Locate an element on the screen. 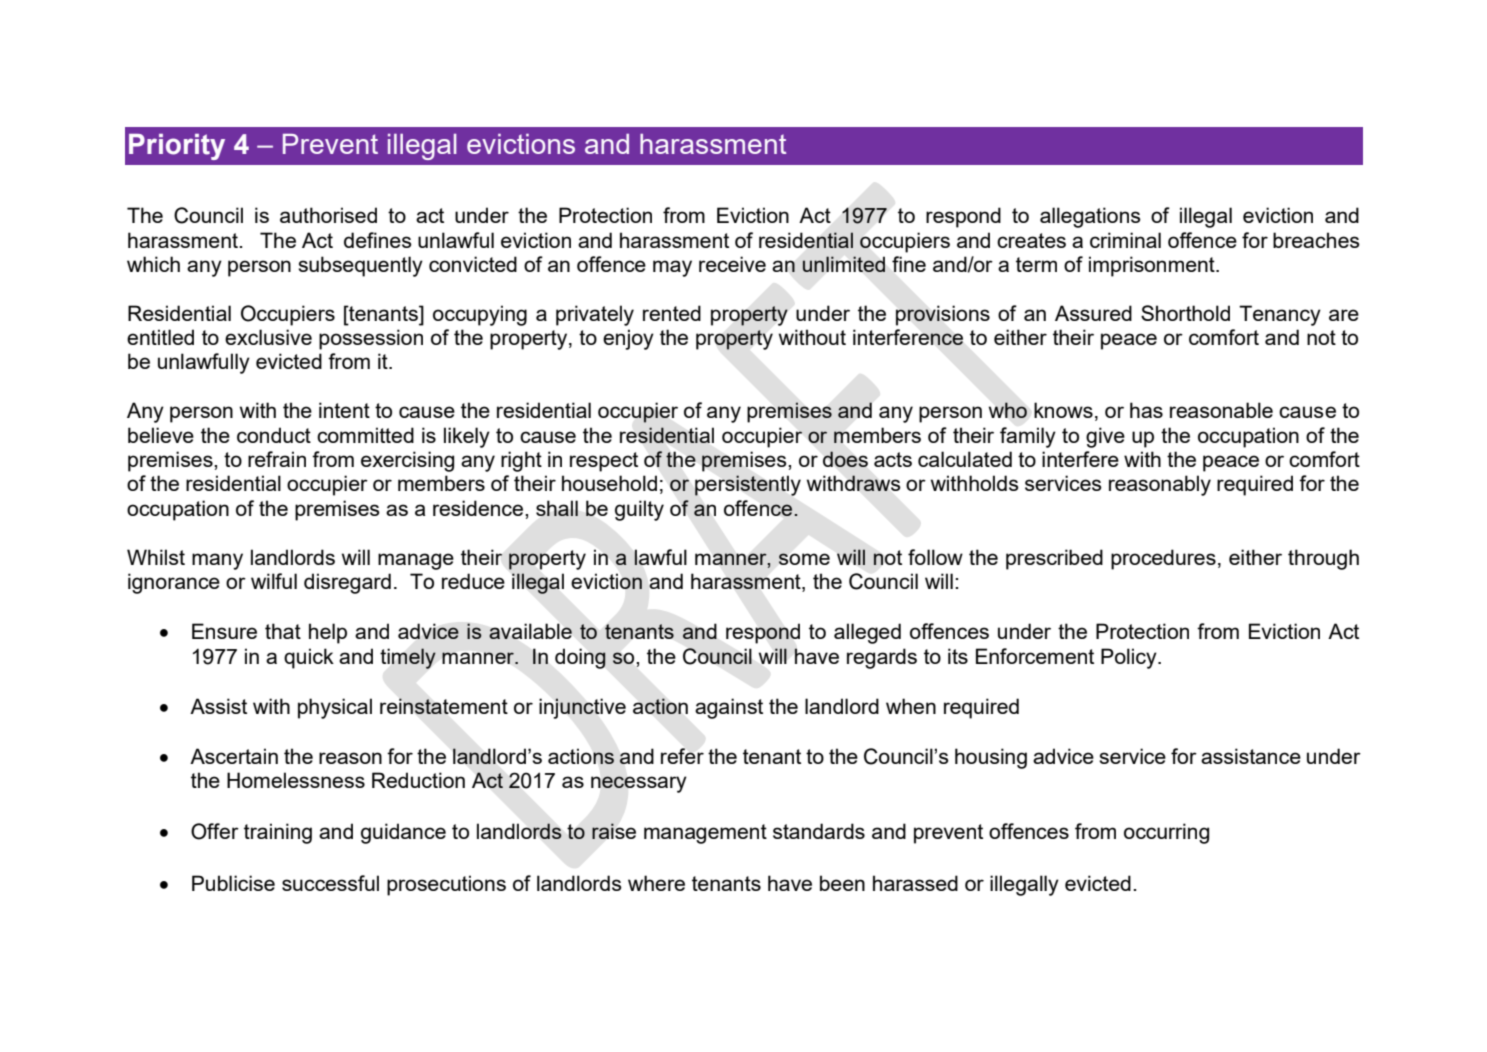 Image resolution: width=1487 pixels, height=1052 pixels. successful is located at coordinates (330, 883).
